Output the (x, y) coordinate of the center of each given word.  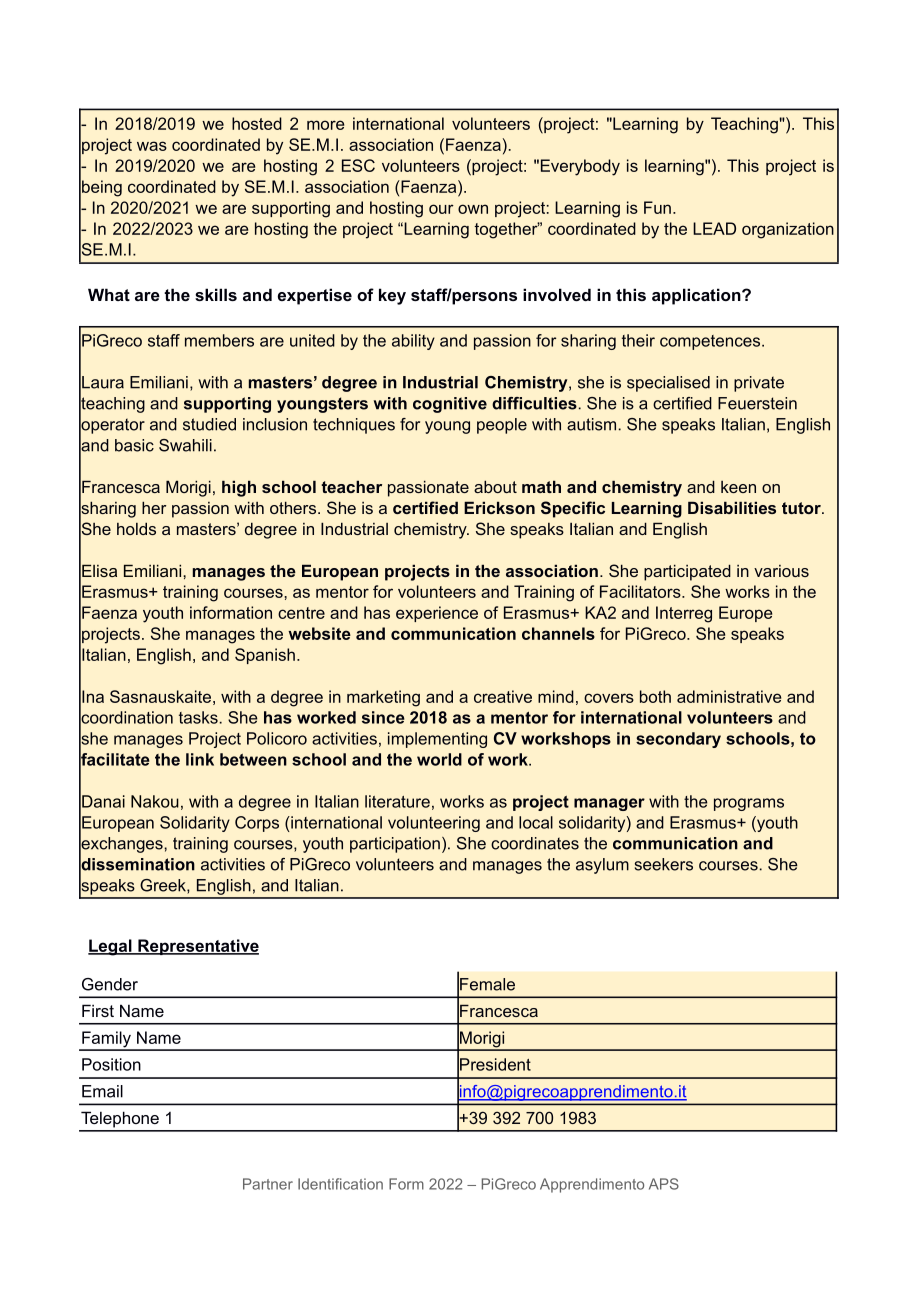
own (473, 209)
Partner (268, 1184)
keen (738, 487)
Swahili (185, 445)
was (152, 146)
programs (749, 804)
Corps (257, 824)
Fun (657, 207)
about (495, 486)
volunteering (434, 824)
